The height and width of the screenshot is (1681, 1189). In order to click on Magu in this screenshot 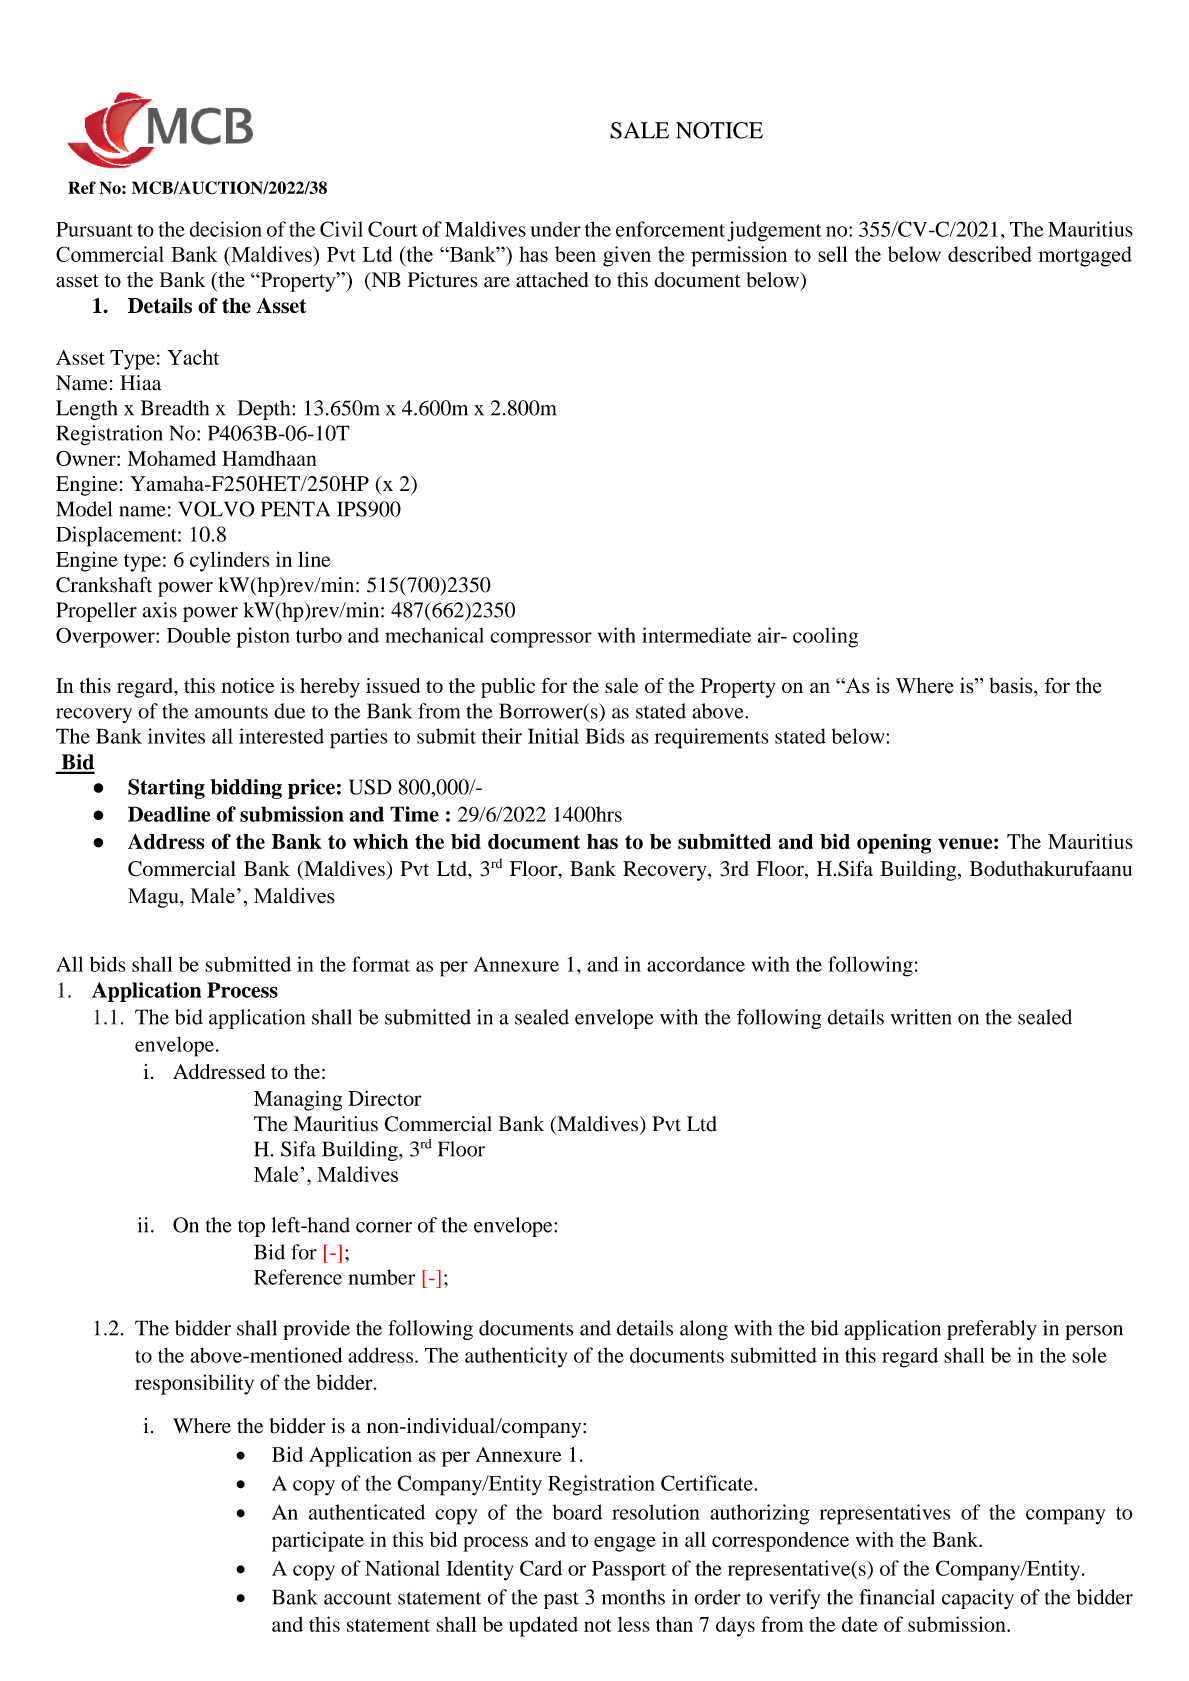, I will do `click(154, 898)`.
